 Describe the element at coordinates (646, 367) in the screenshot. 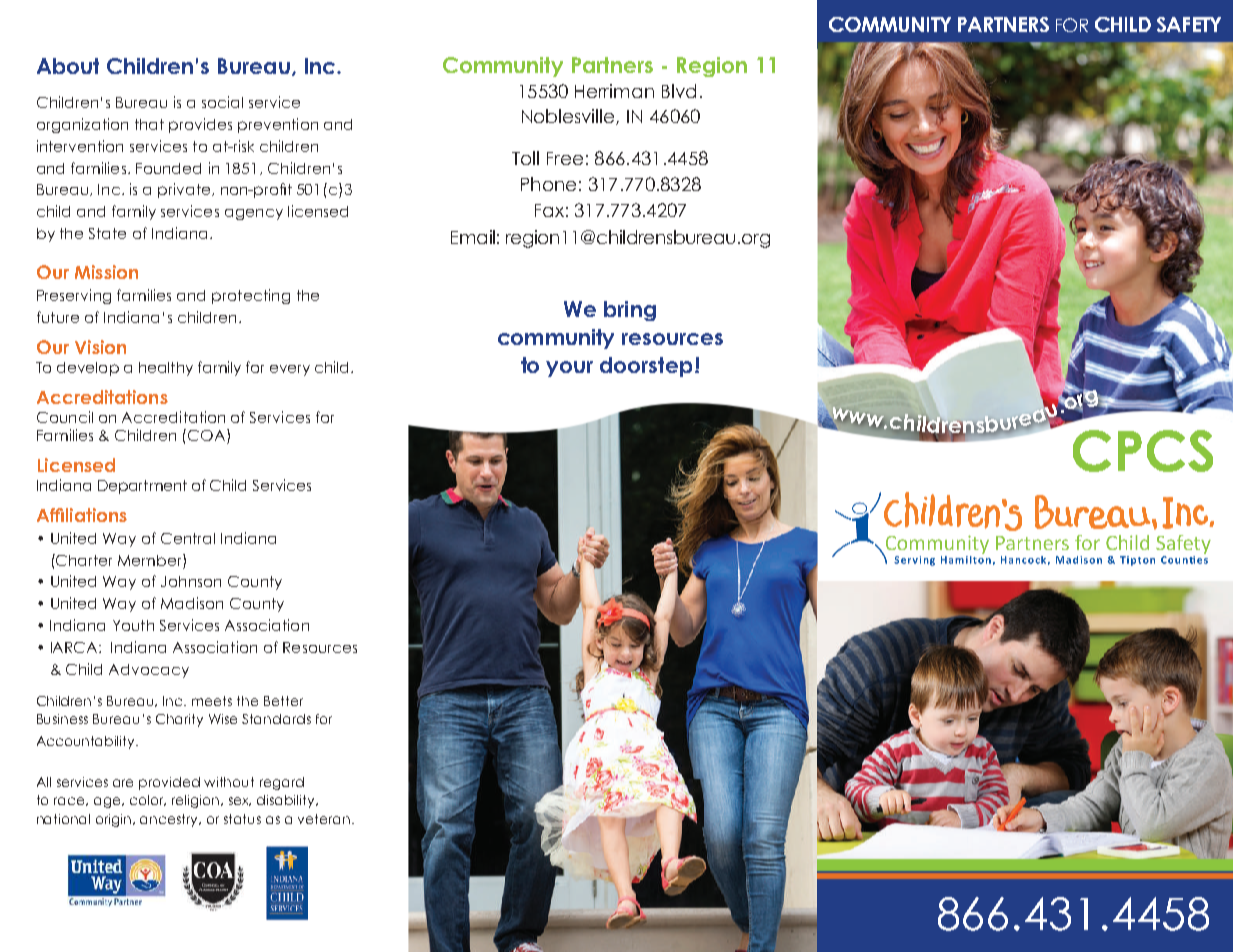

I see `doorstep` at that location.
